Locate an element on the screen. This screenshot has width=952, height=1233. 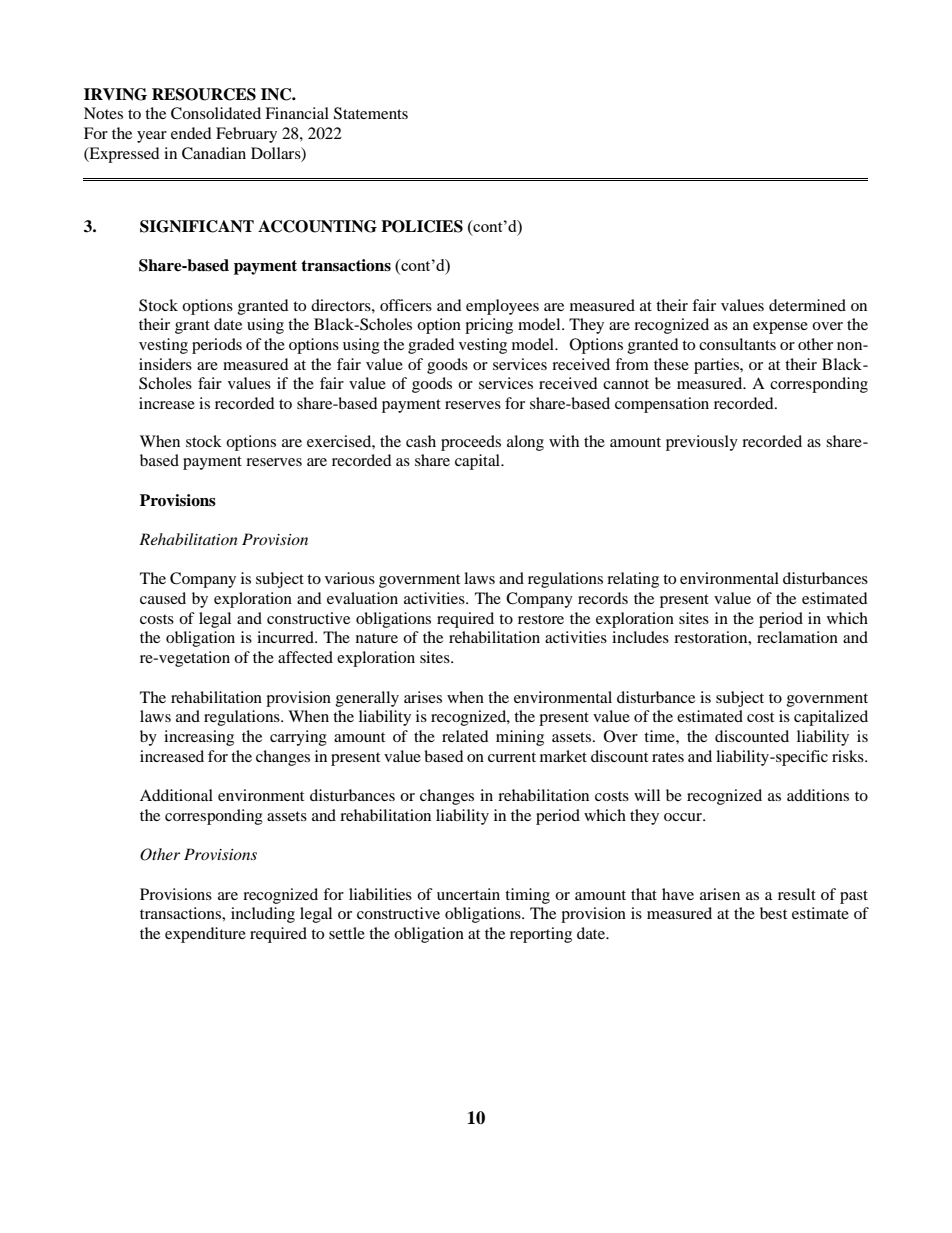
determined is located at coordinates (807, 305).
